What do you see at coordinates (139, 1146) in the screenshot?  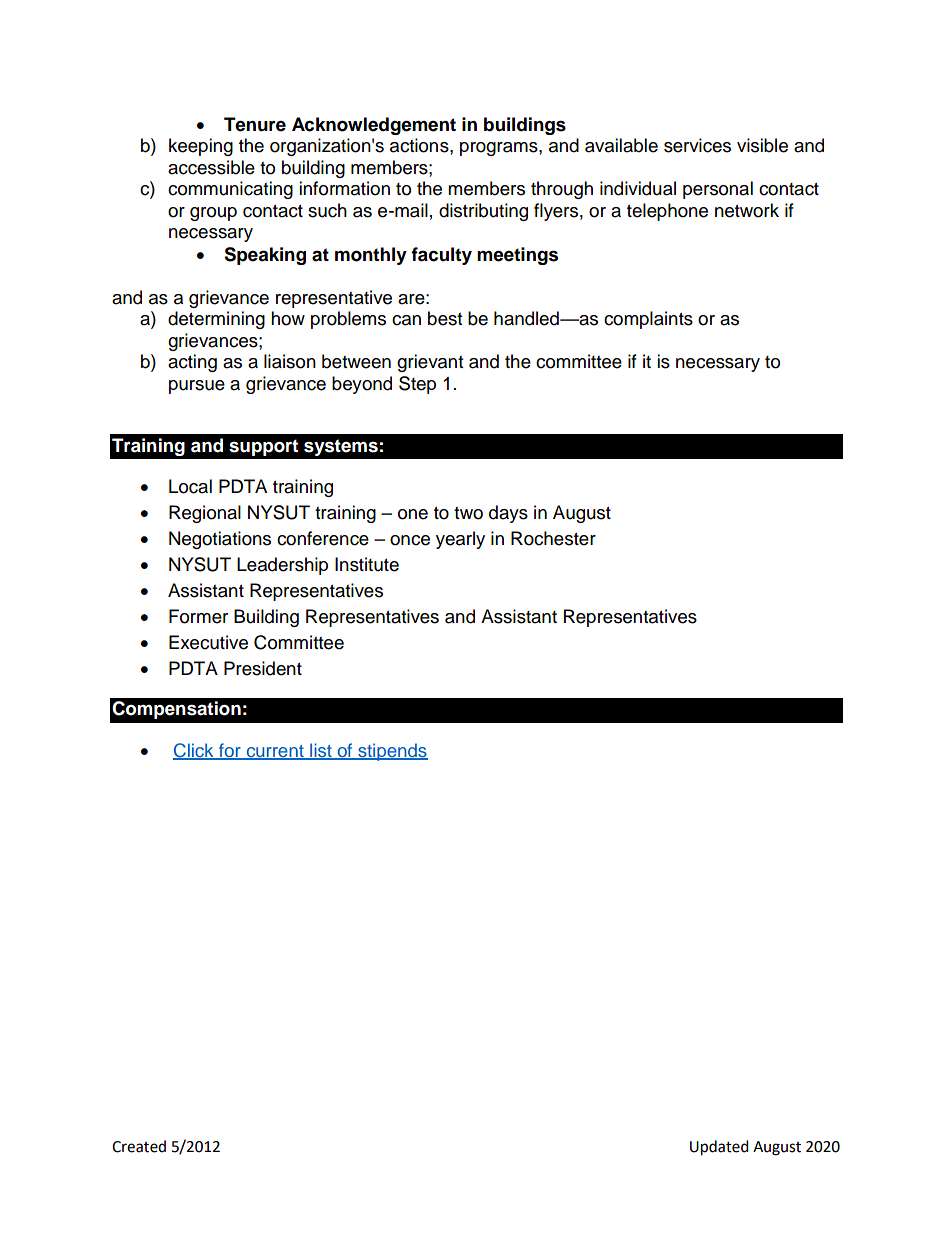 I see `Created` at bounding box center [139, 1146].
